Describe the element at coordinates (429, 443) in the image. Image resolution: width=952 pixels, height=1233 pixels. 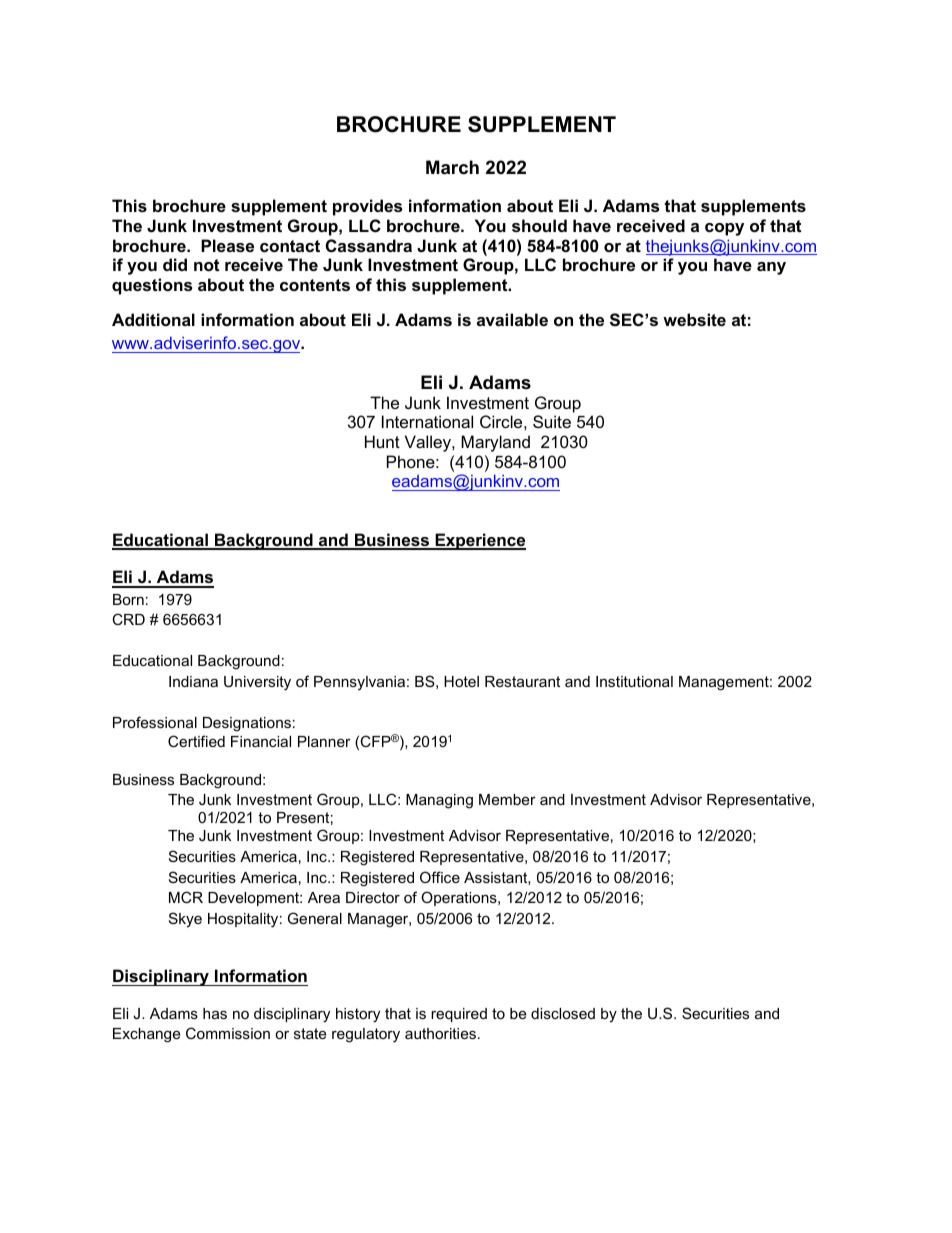
I see `Valley` at that location.
